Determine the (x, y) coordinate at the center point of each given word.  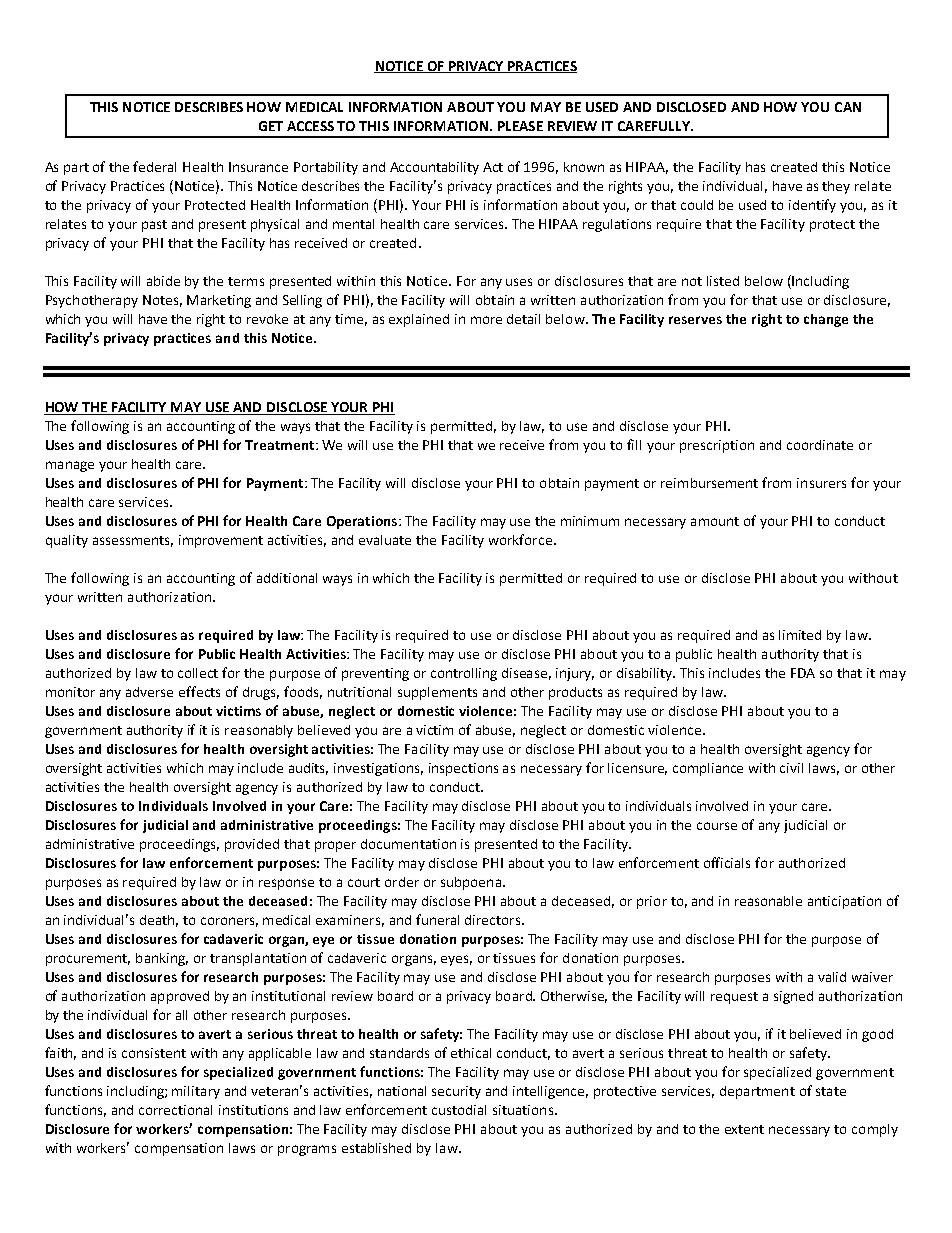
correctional (175, 1110)
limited (800, 635)
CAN (848, 107)
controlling (464, 674)
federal (154, 166)
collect (198, 673)
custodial (459, 1110)
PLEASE (520, 126)
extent (744, 1129)
